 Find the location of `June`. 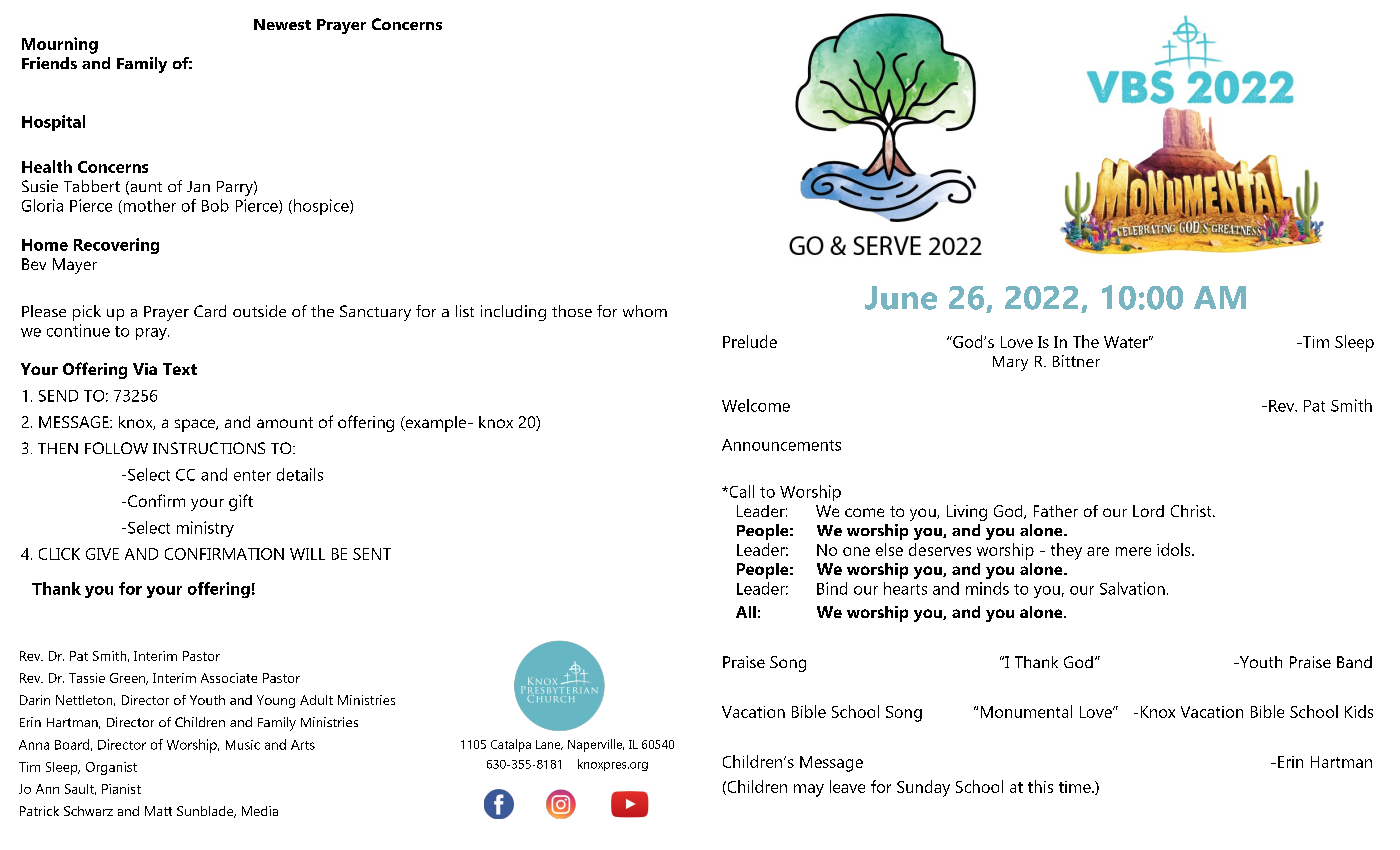

June is located at coordinates (901, 298).
